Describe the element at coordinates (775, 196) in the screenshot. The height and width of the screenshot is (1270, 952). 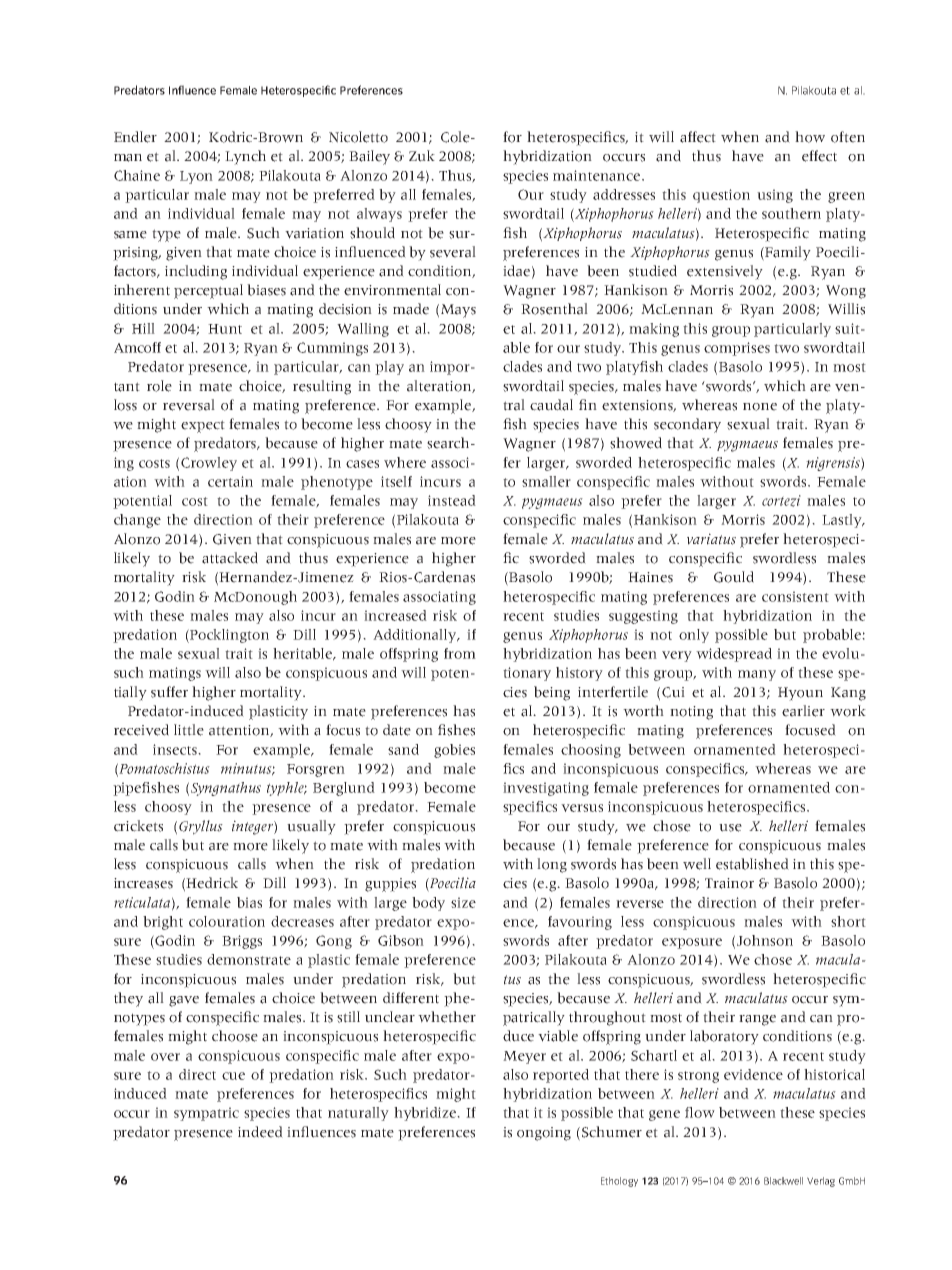
I see `using` at that location.
